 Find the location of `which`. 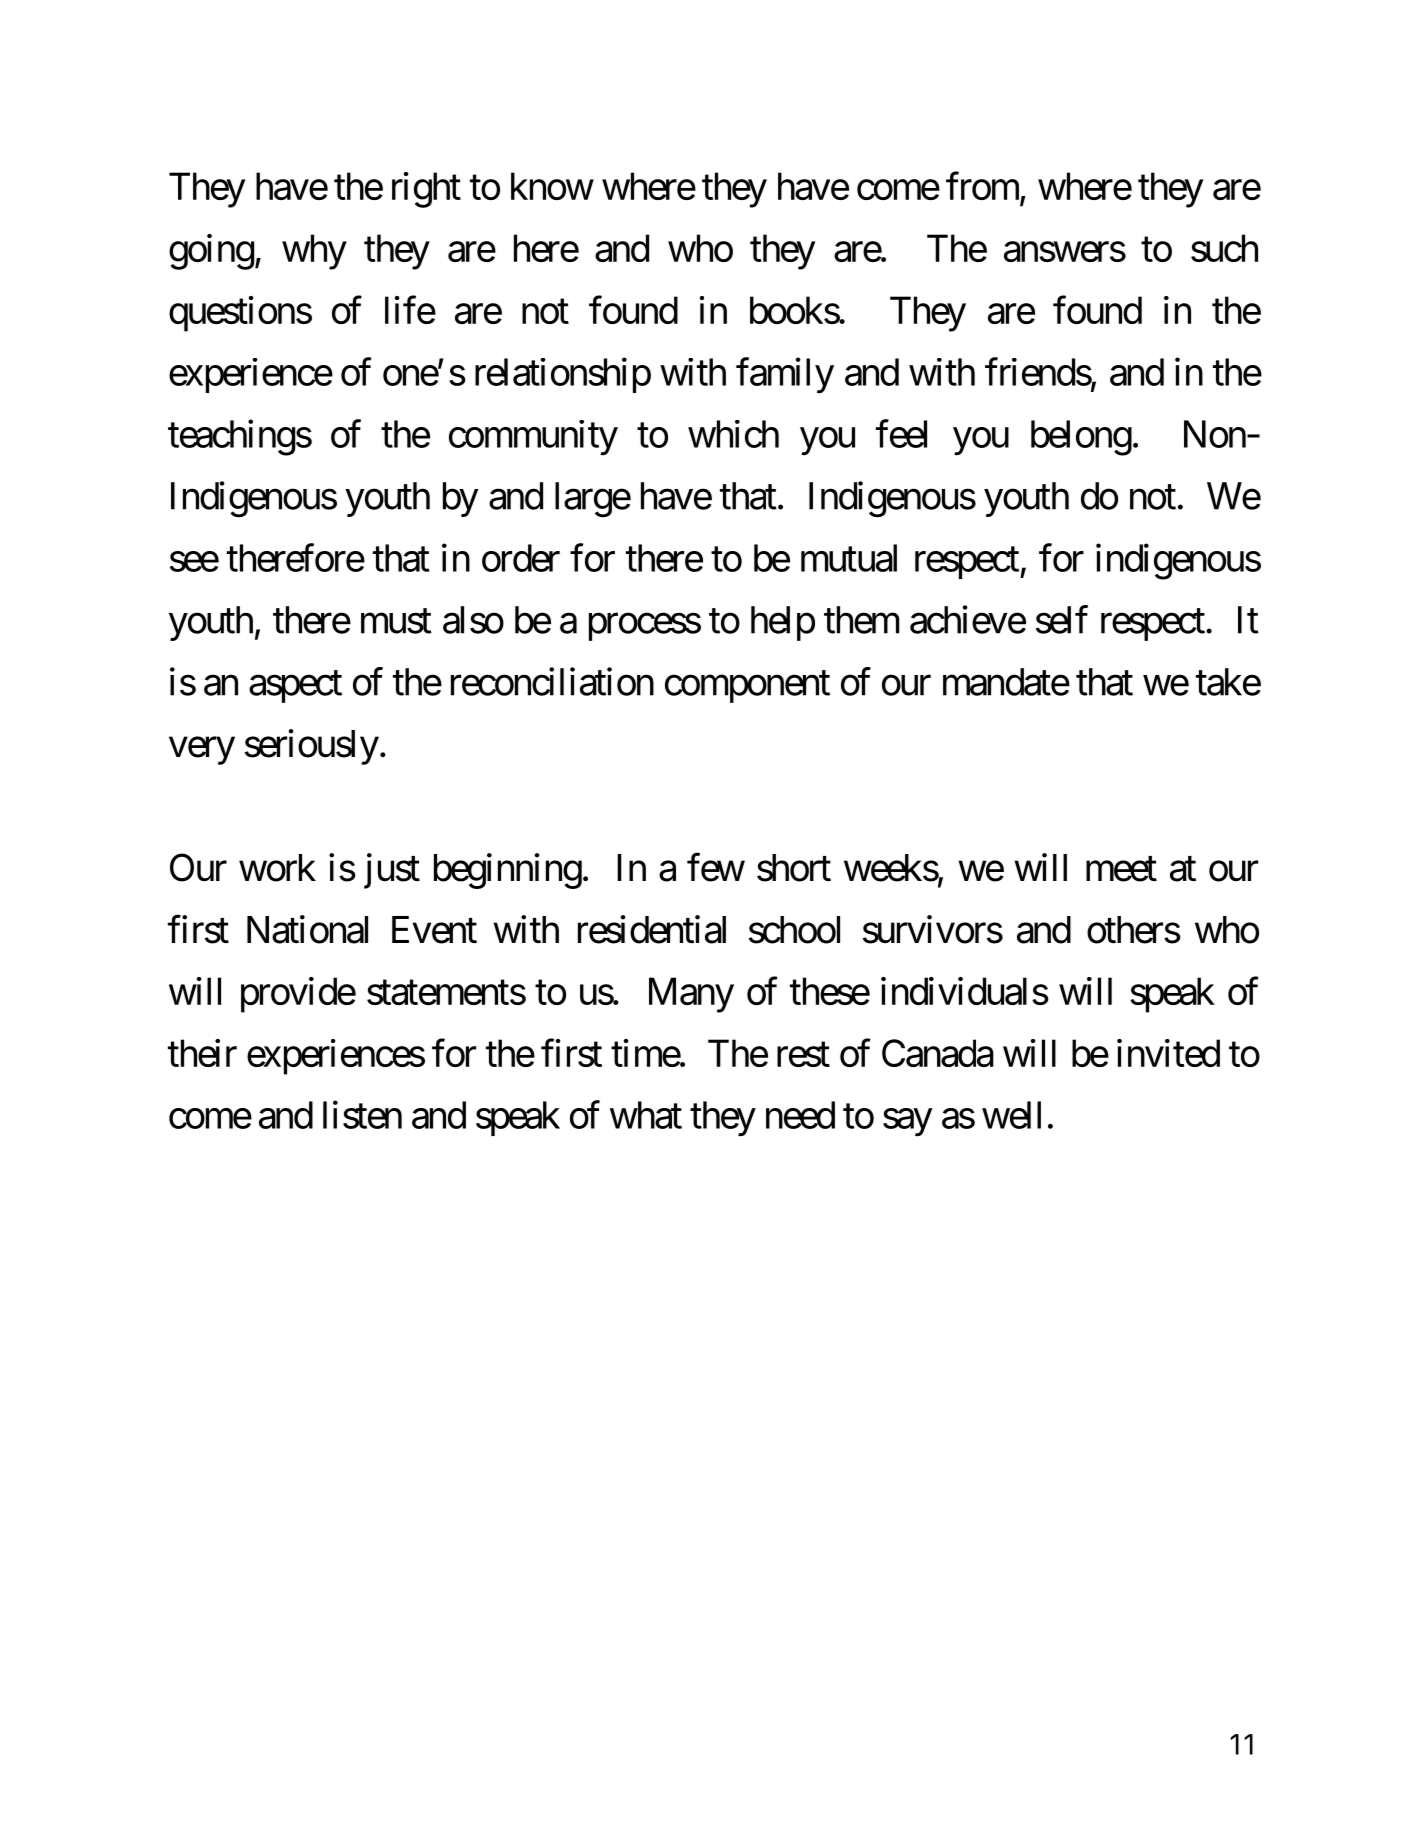

which is located at coordinates (733, 434).
